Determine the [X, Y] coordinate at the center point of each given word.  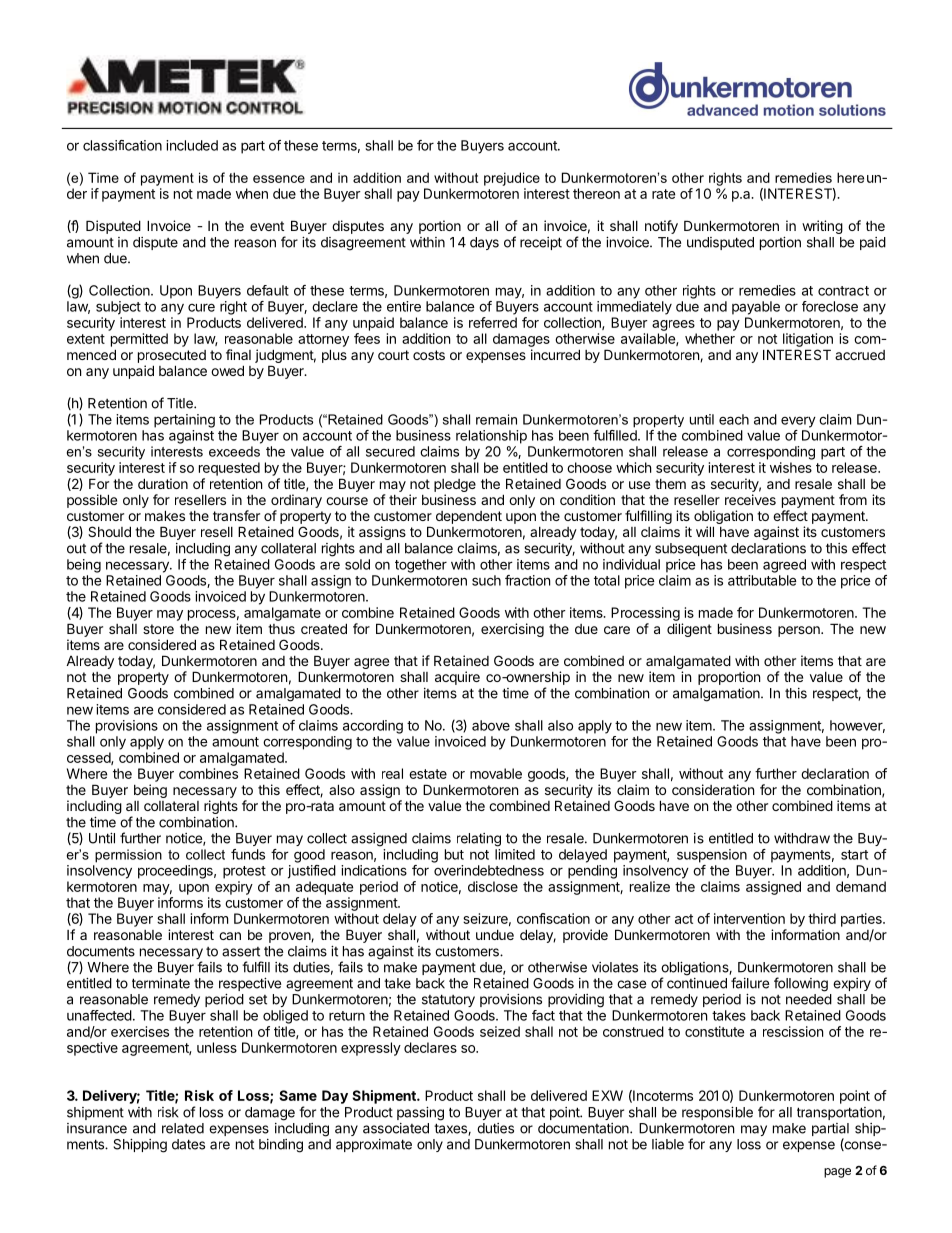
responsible [717, 1113]
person [800, 631]
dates [188, 1144]
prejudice [512, 179]
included [192, 145]
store [158, 629]
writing [822, 227]
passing [420, 1114]
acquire [457, 678]
